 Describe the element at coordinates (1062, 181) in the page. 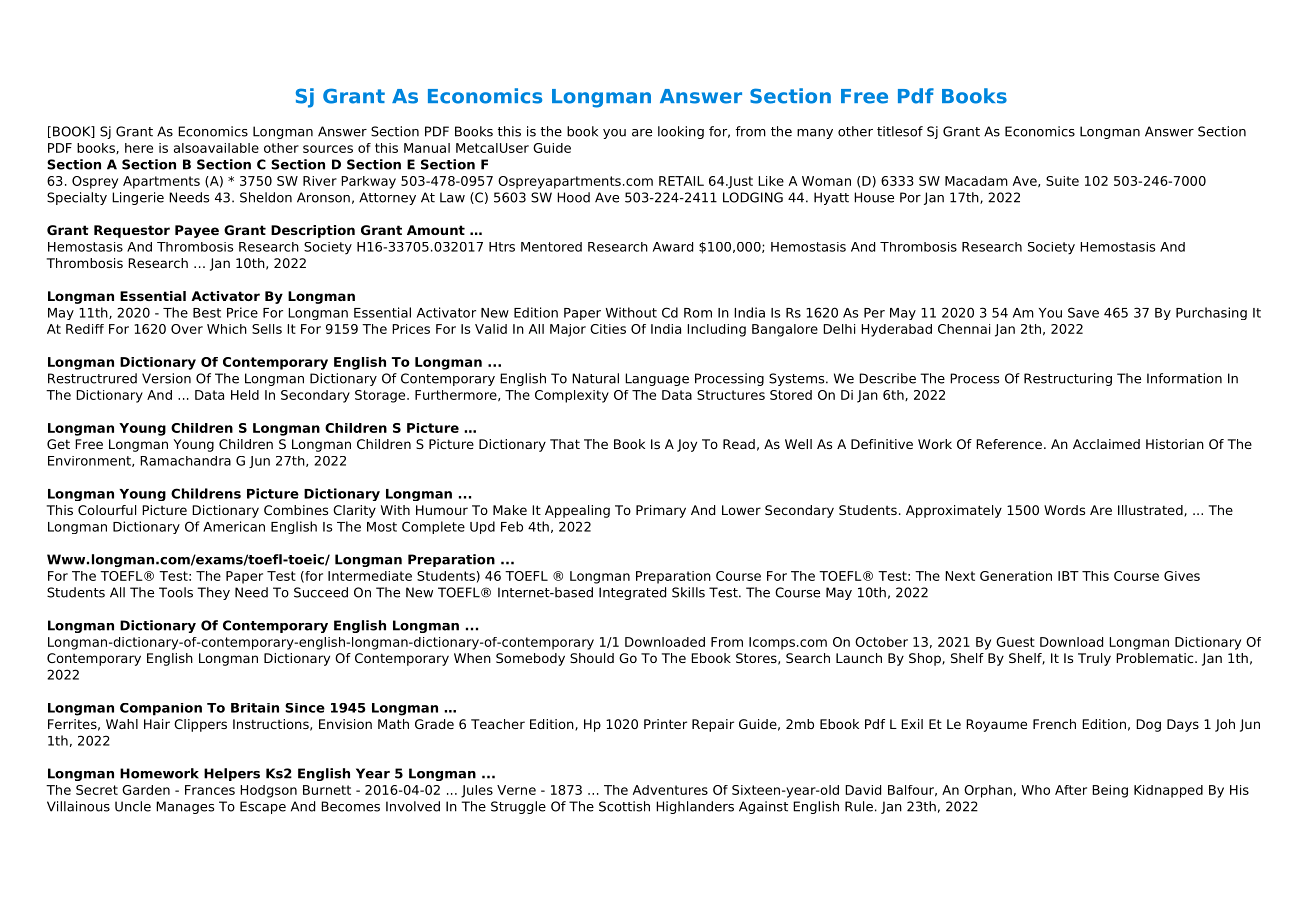

I see `Suite` at that location.
